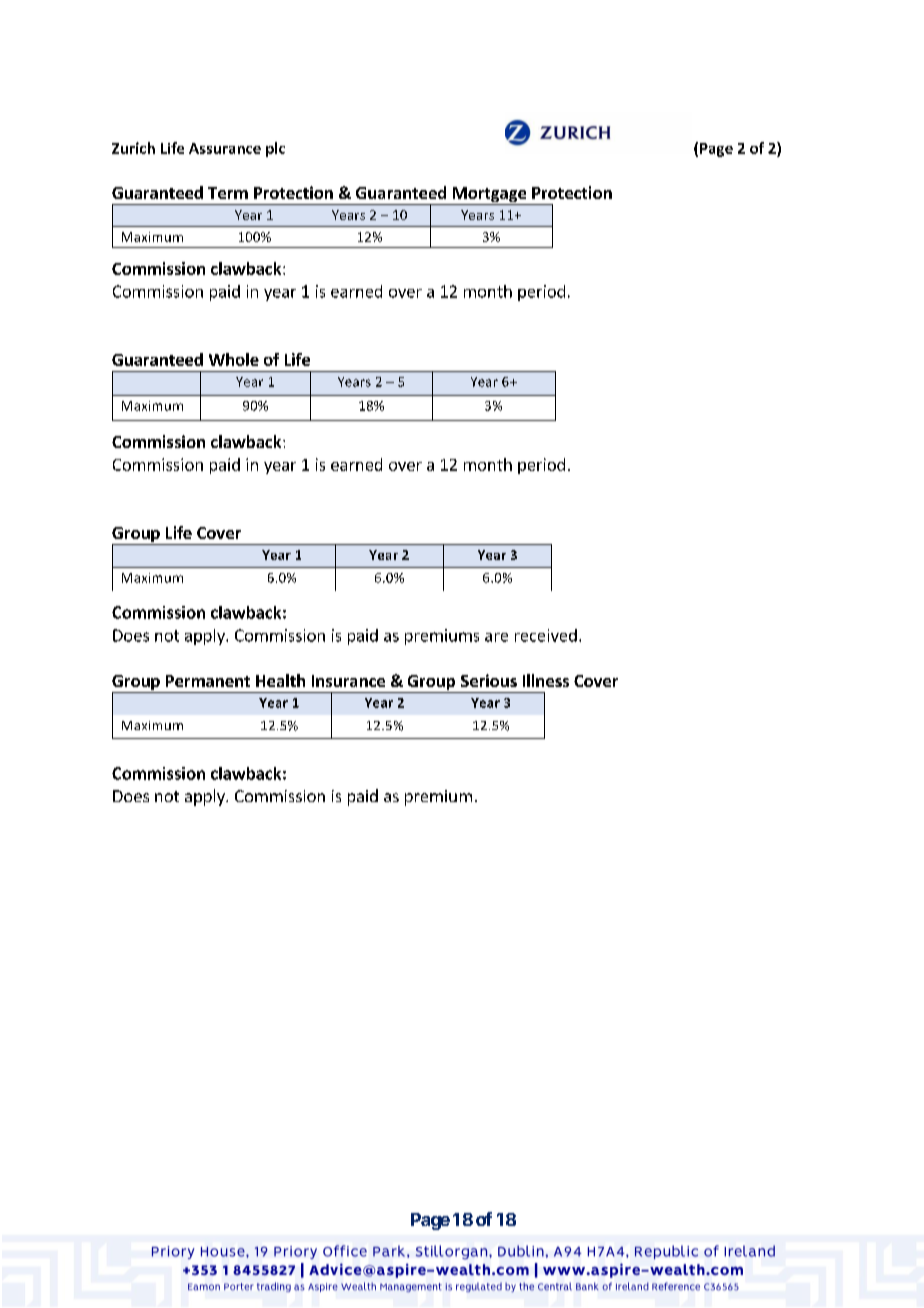 The width and height of the document is (924, 1308). Describe the element at coordinates (348, 681) in the document. I see `Insurance` at that location.
